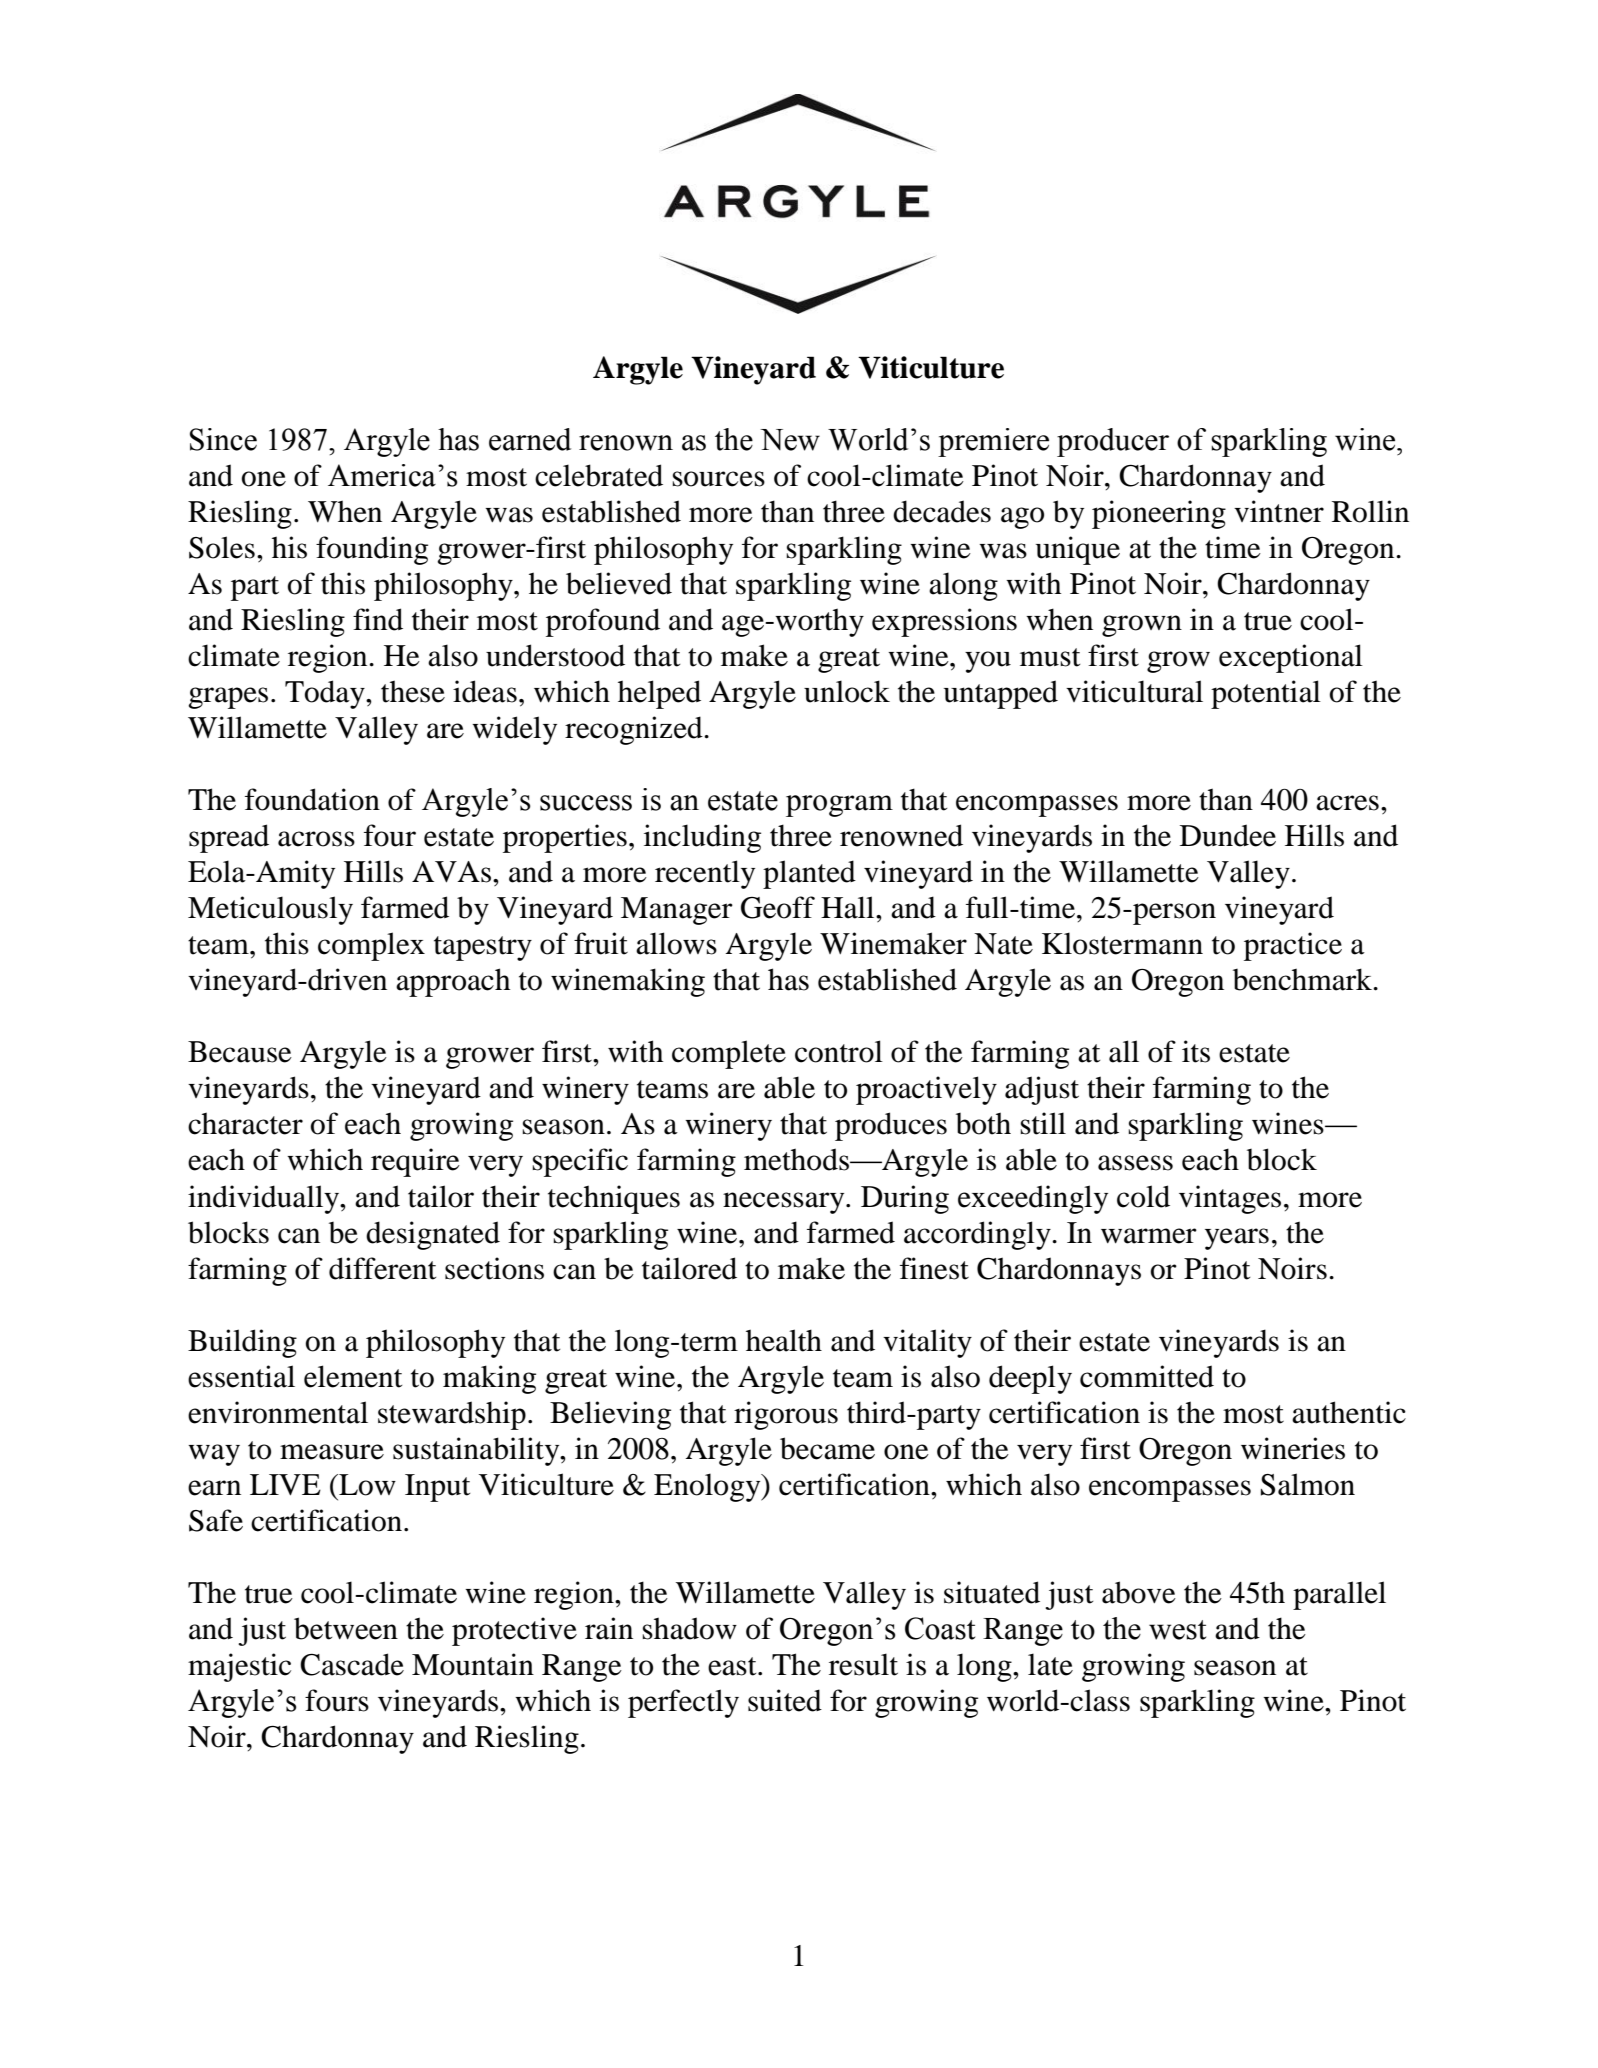 The image size is (1598, 2068). I want to click on west, so click(1177, 1630).
